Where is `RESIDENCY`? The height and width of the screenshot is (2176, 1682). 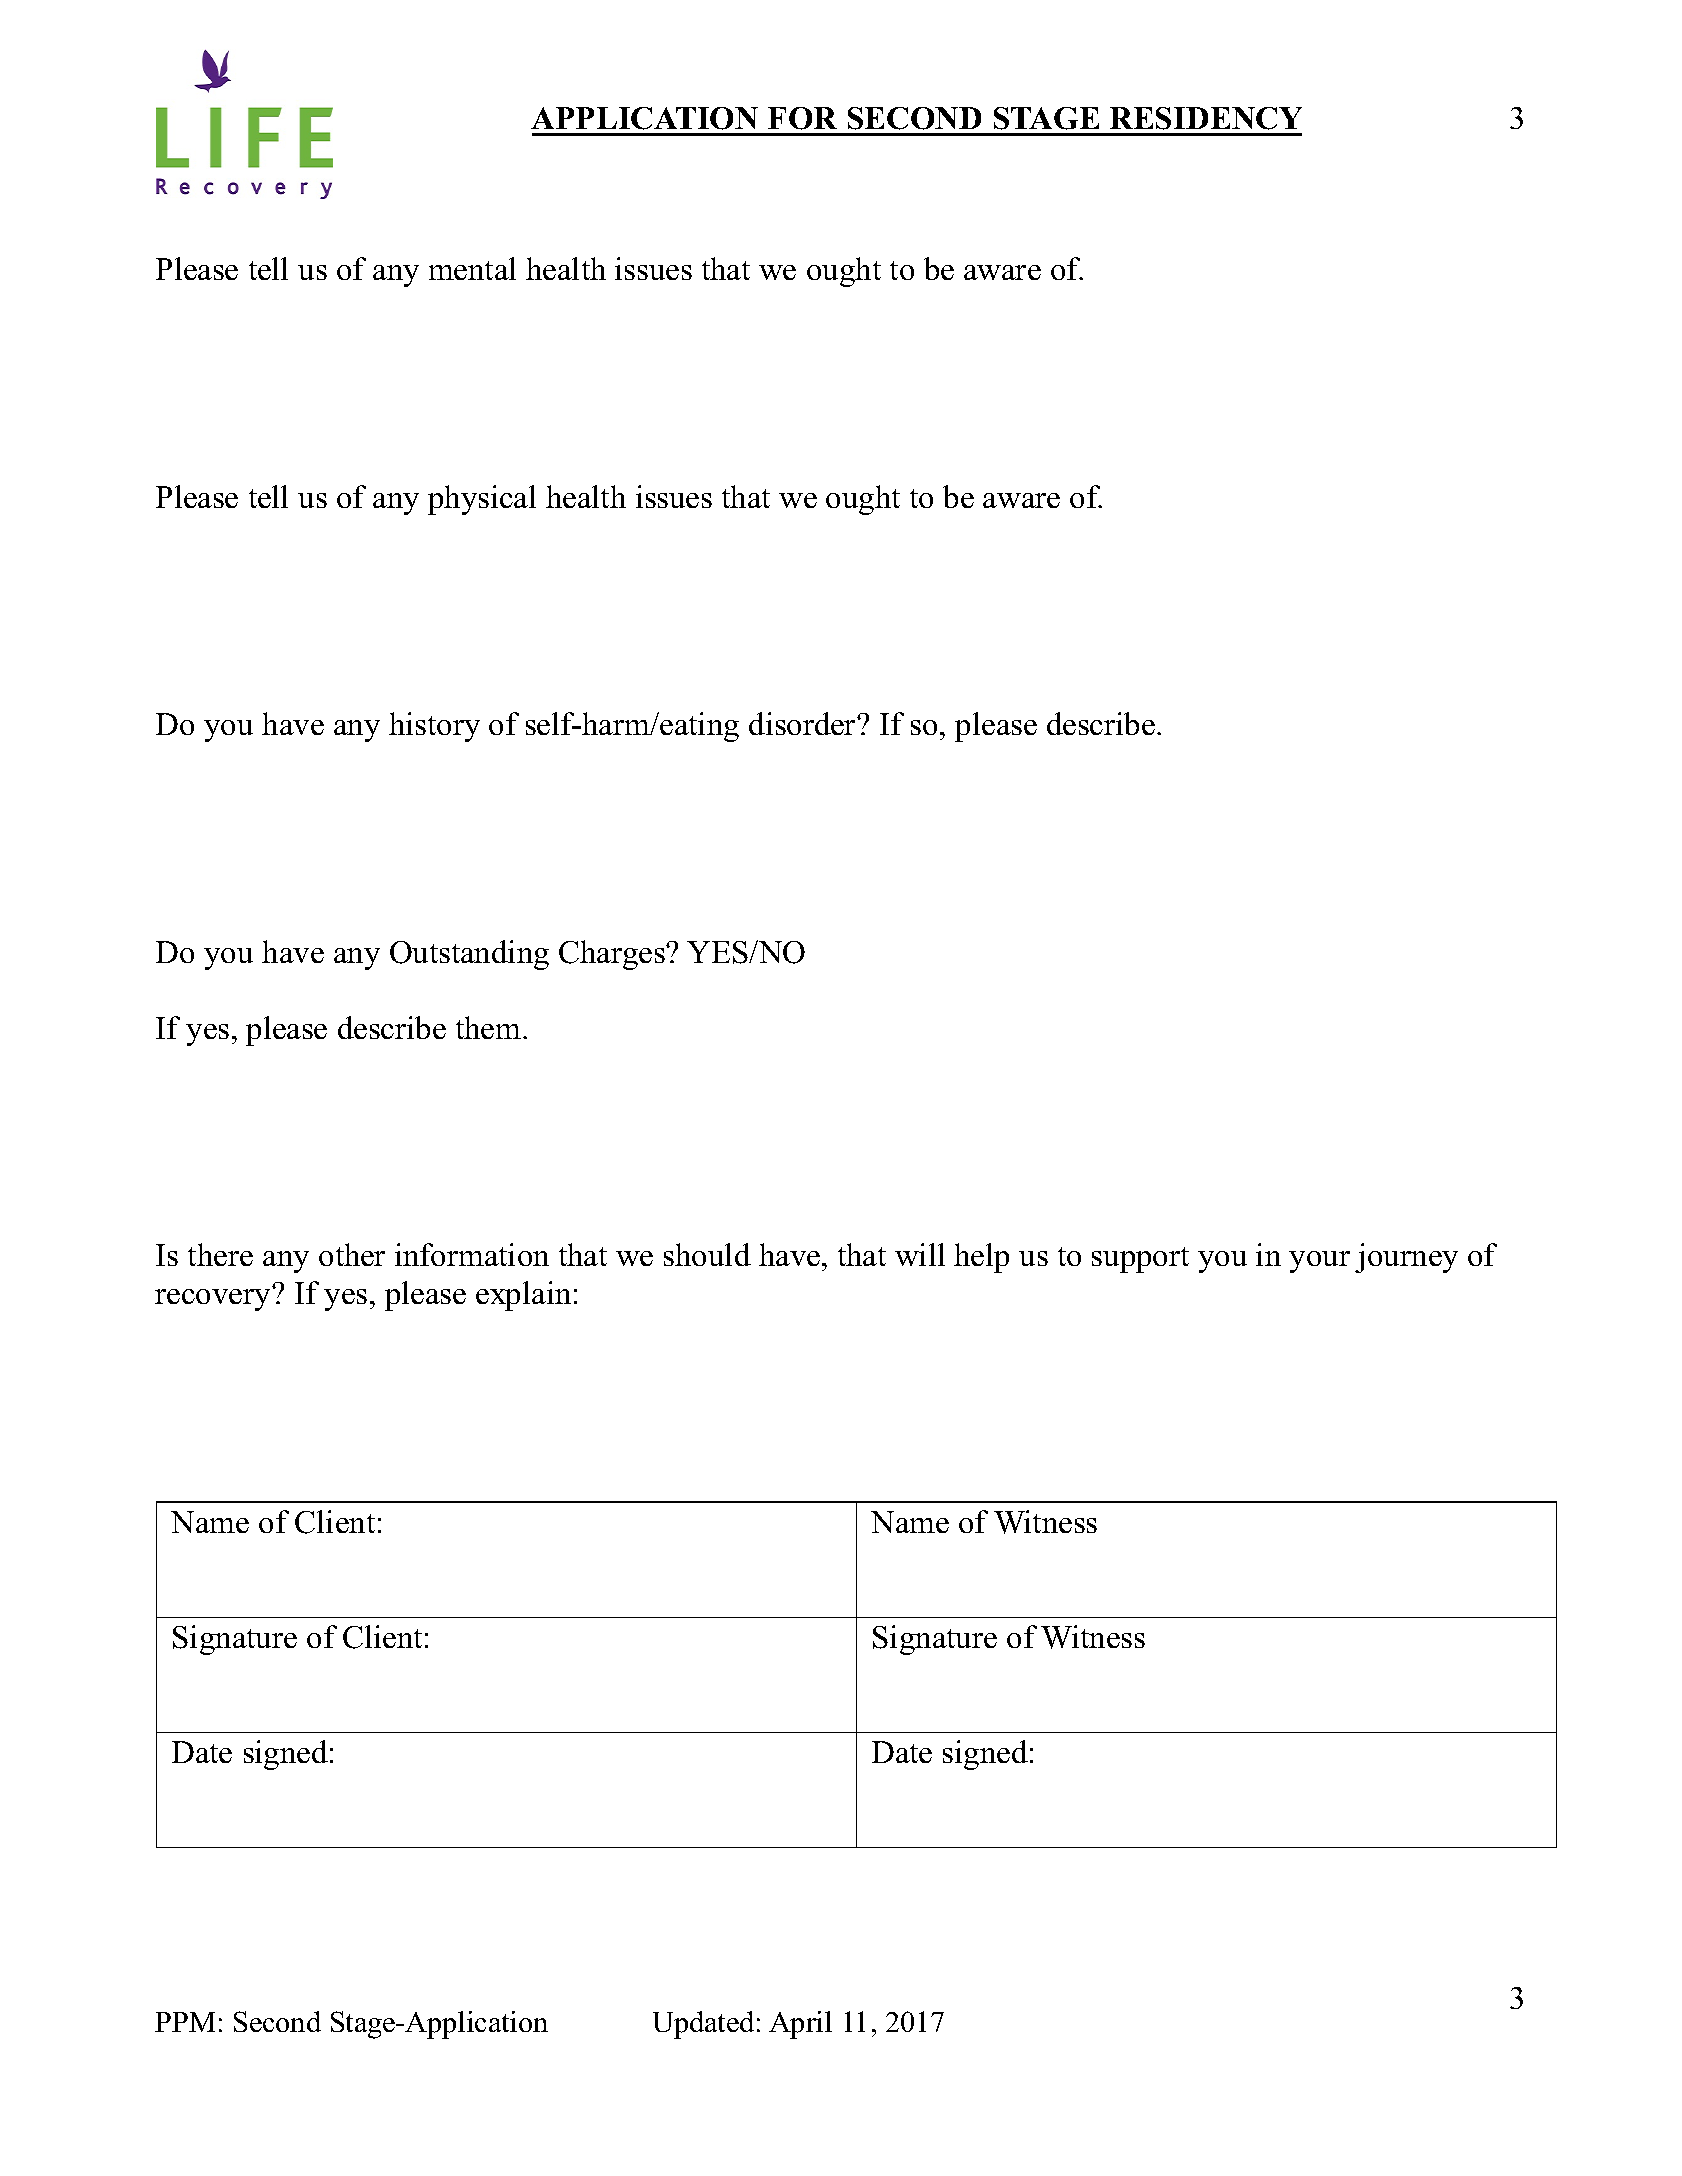
RESIDENCY is located at coordinates (1206, 118).
